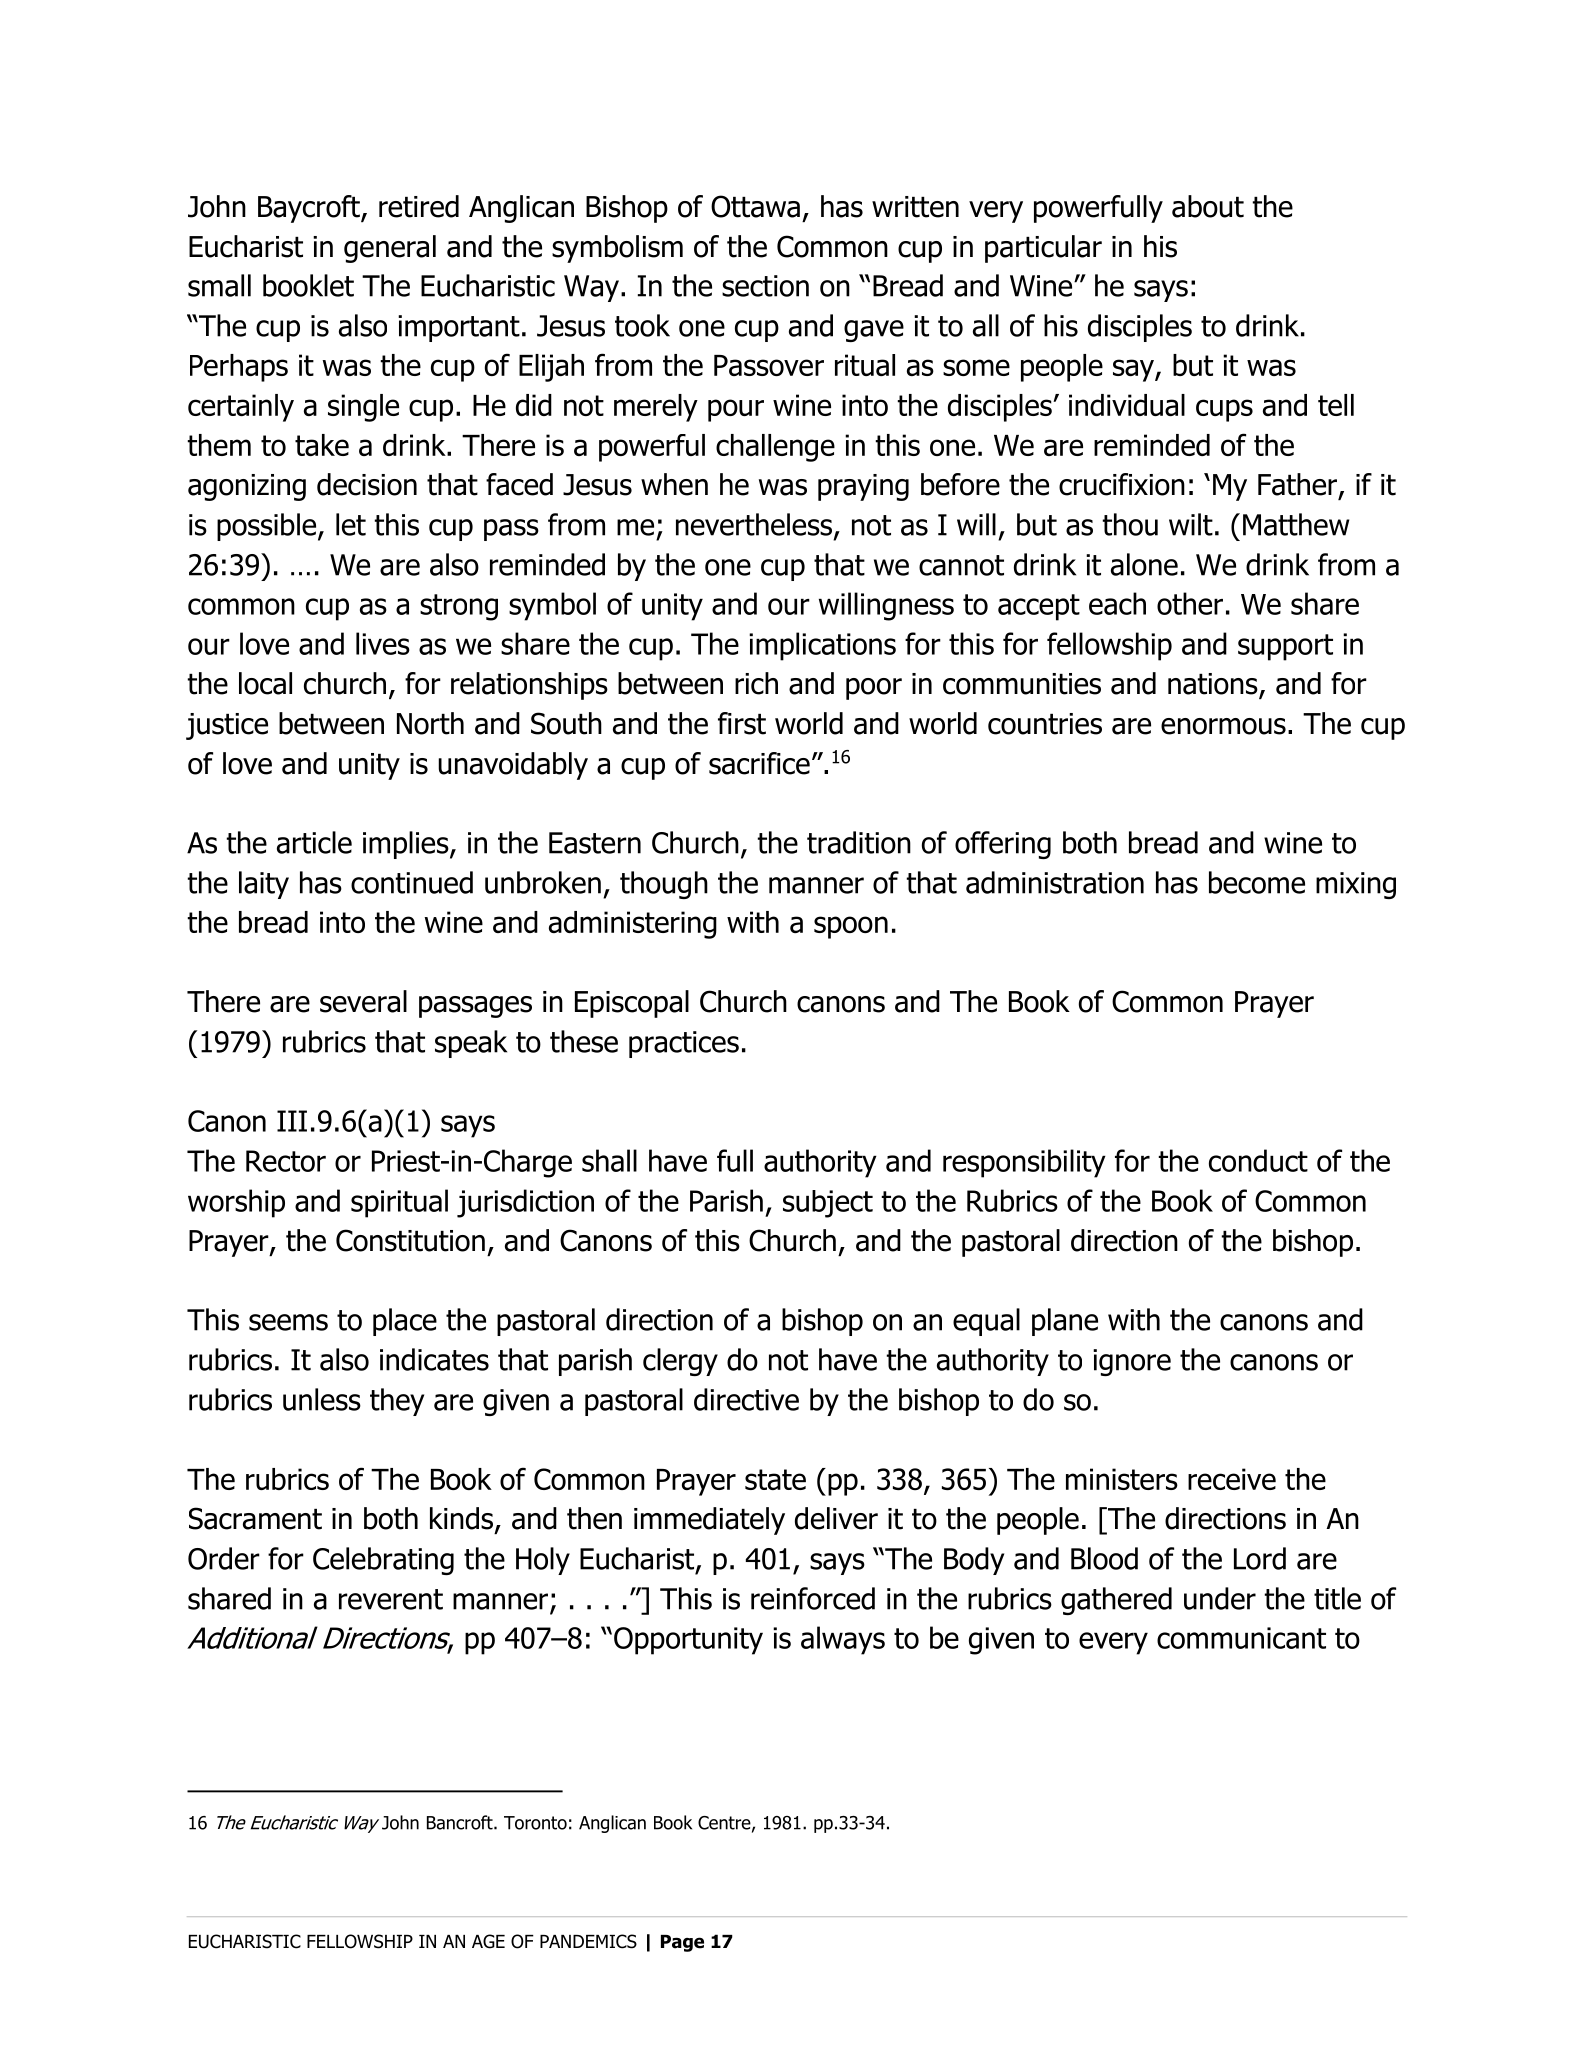 This screenshot has height=2063, width=1594. What do you see at coordinates (684, 1044) in the screenshot?
I see `practices` at bounding box center [684, 1044].
